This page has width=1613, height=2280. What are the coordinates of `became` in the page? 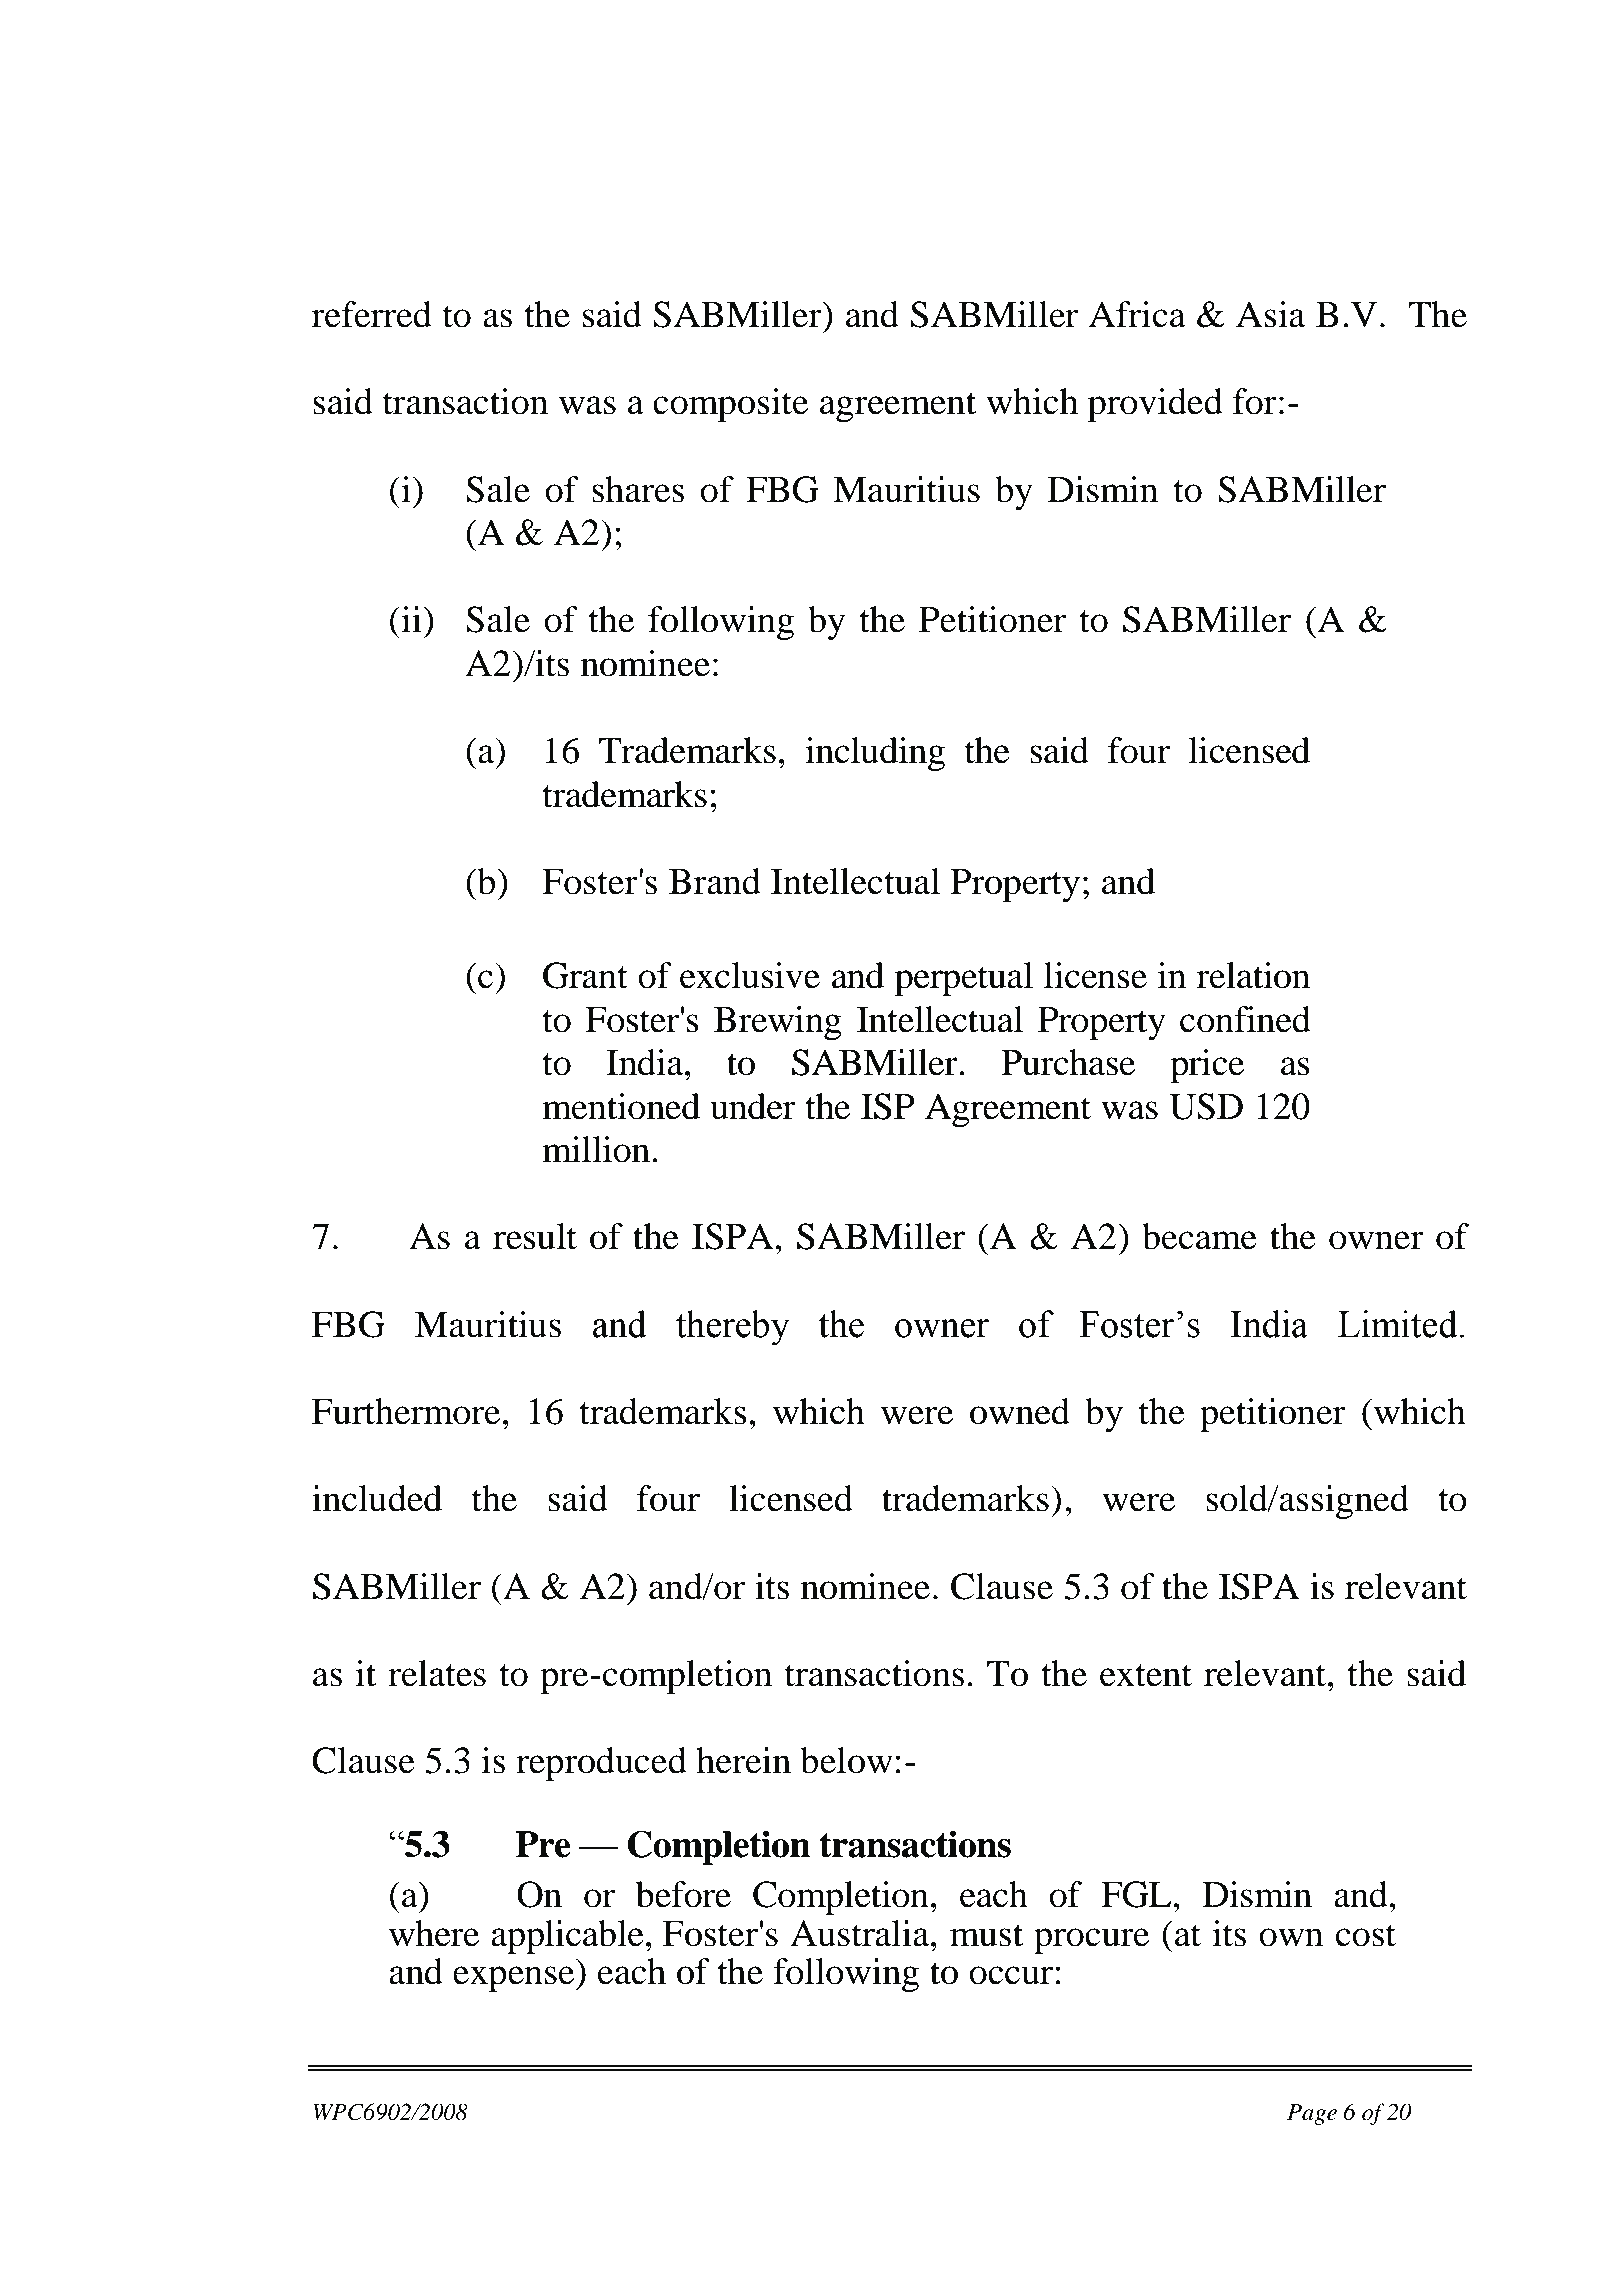 It's located at (1199, 1236).
